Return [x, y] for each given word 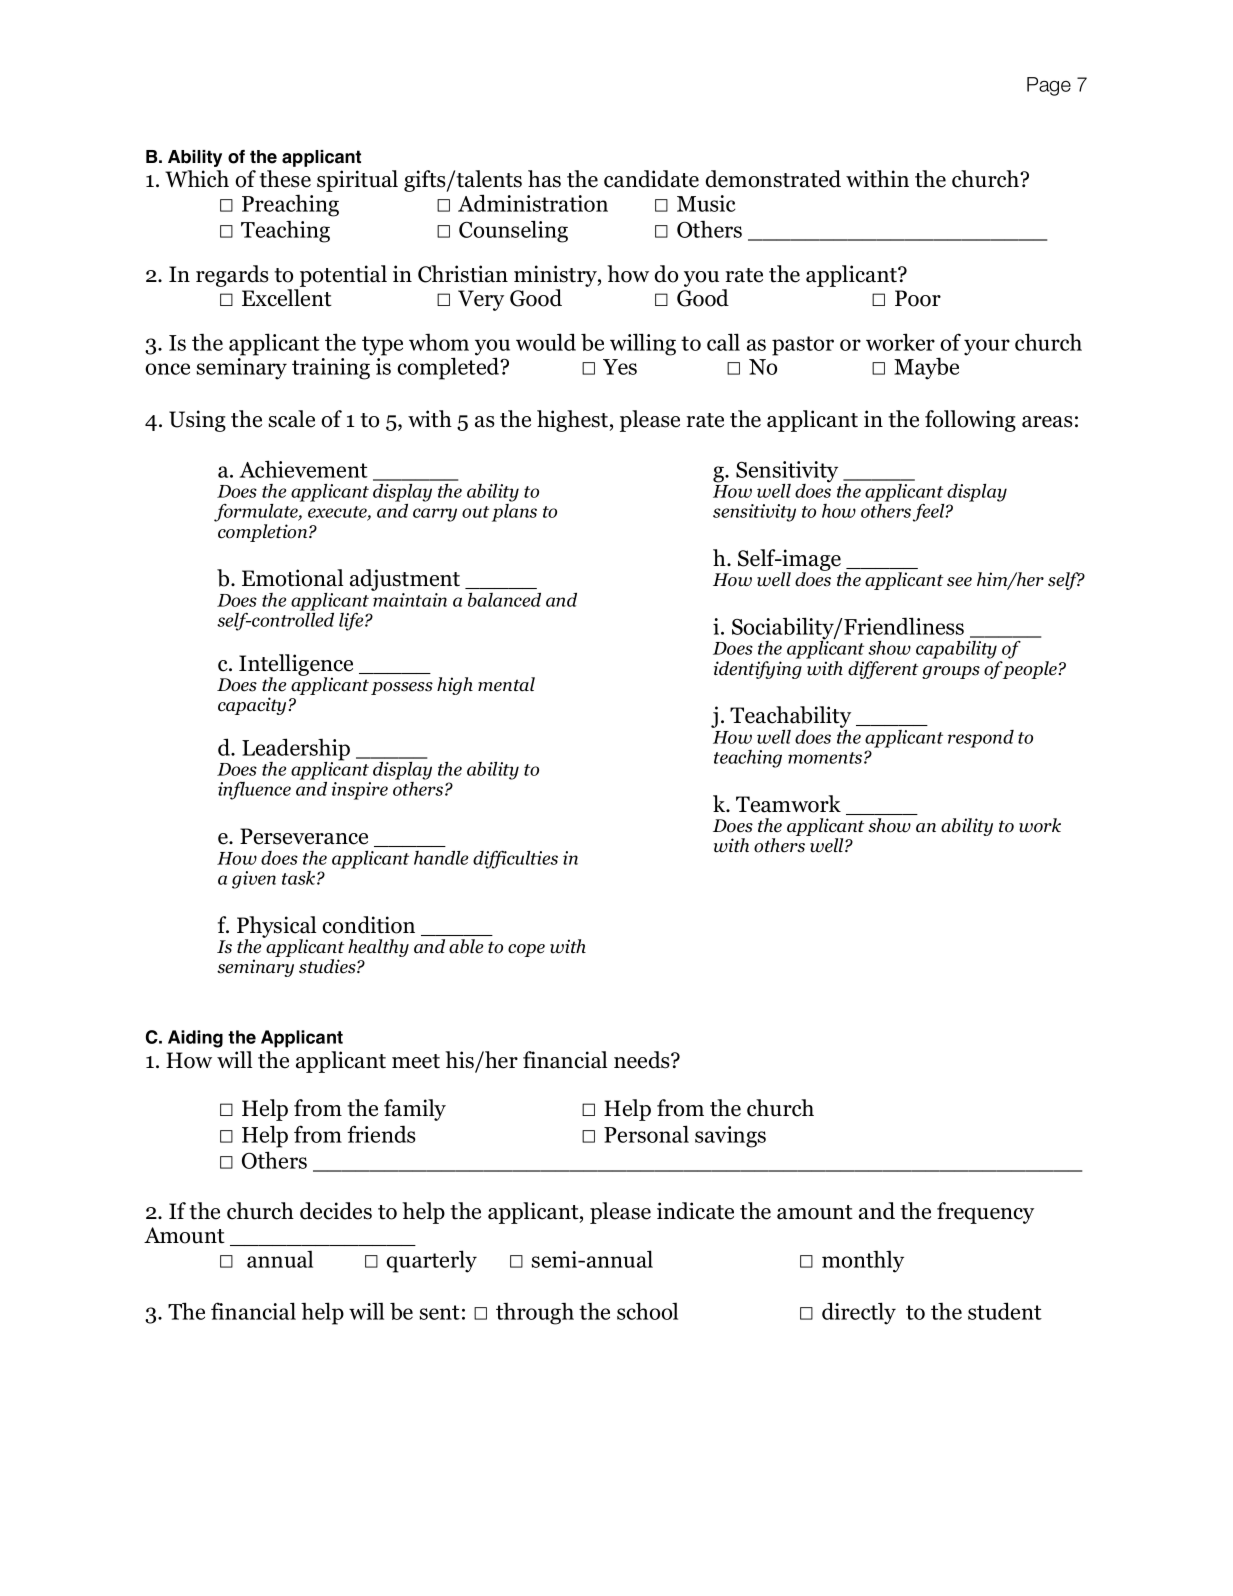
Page [1049, 86]
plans [514, 513]
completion [264, 533]
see [959, 582]
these [285, 179]
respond [981, 739]
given [254, 880]
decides [336, 1211]
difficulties [515, 860]
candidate [651, 179]
